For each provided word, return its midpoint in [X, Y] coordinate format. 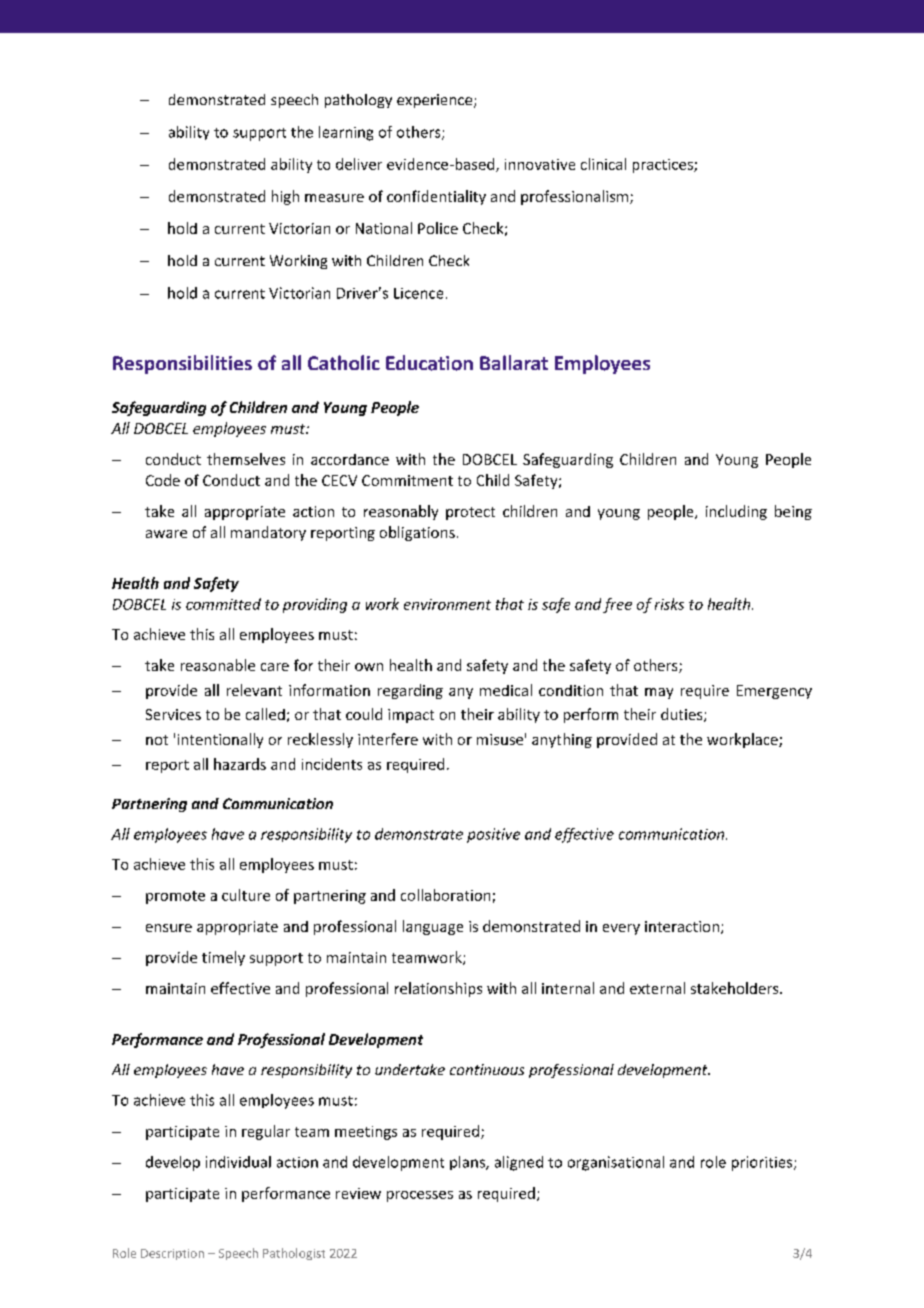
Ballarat [514, 362]
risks [669, 604]
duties [683, 715]
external [657, 988]
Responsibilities [182, 364]
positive [493, 835]
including [736, 512]
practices [664, 166]
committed [223, 604]
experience [436, 101]
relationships [438, 989]
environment [447, 604]
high [285, 197]
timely [223, 958]
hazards [240, 764]
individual [238, 1162]
